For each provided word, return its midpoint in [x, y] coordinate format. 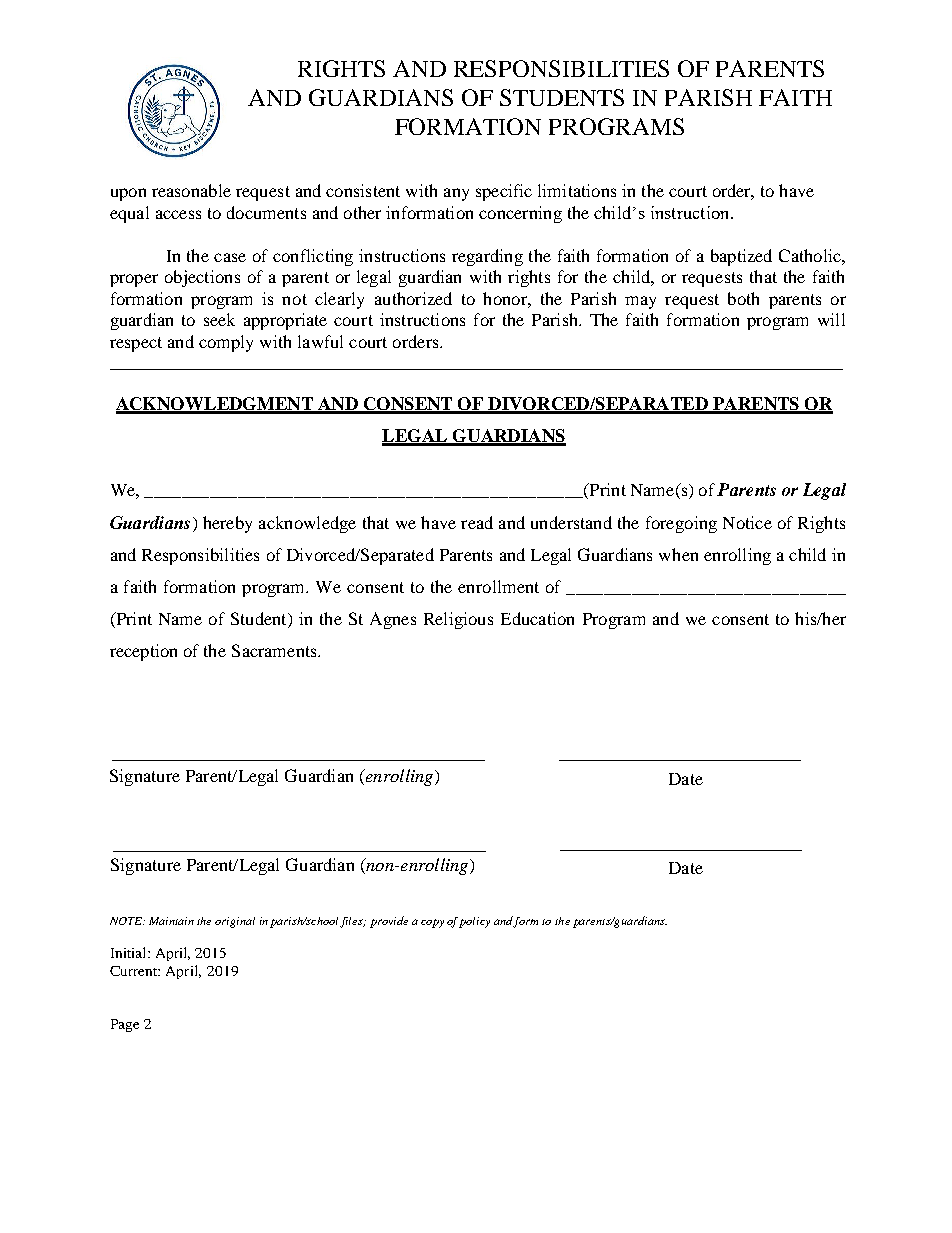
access [178, 214]
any [456, 194]
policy [474, 922]
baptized [741, 257]
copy [432, 923]
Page [125, 1025]
